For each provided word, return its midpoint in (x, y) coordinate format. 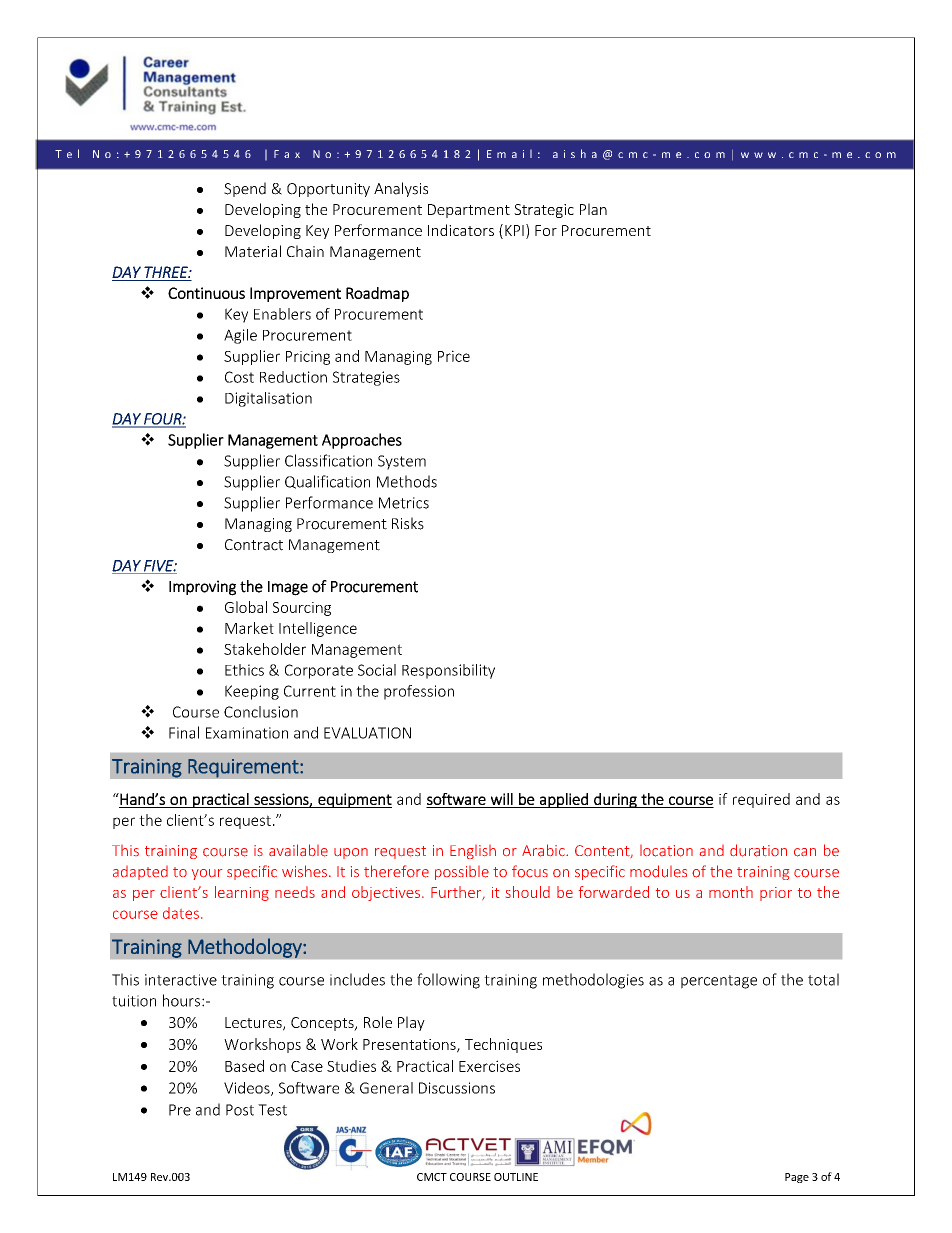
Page (797, 1178)
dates (181, 913)
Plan (593, 209)
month (731, 892)
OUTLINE (516, 1177)
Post (240, 1110)
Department (469, 211)
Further (457, 893)
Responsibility (448, 671)
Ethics (244, 670)
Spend (245, 189)
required (761, 800)
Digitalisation (268, 399)
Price (454, 356)
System (402, 462)
